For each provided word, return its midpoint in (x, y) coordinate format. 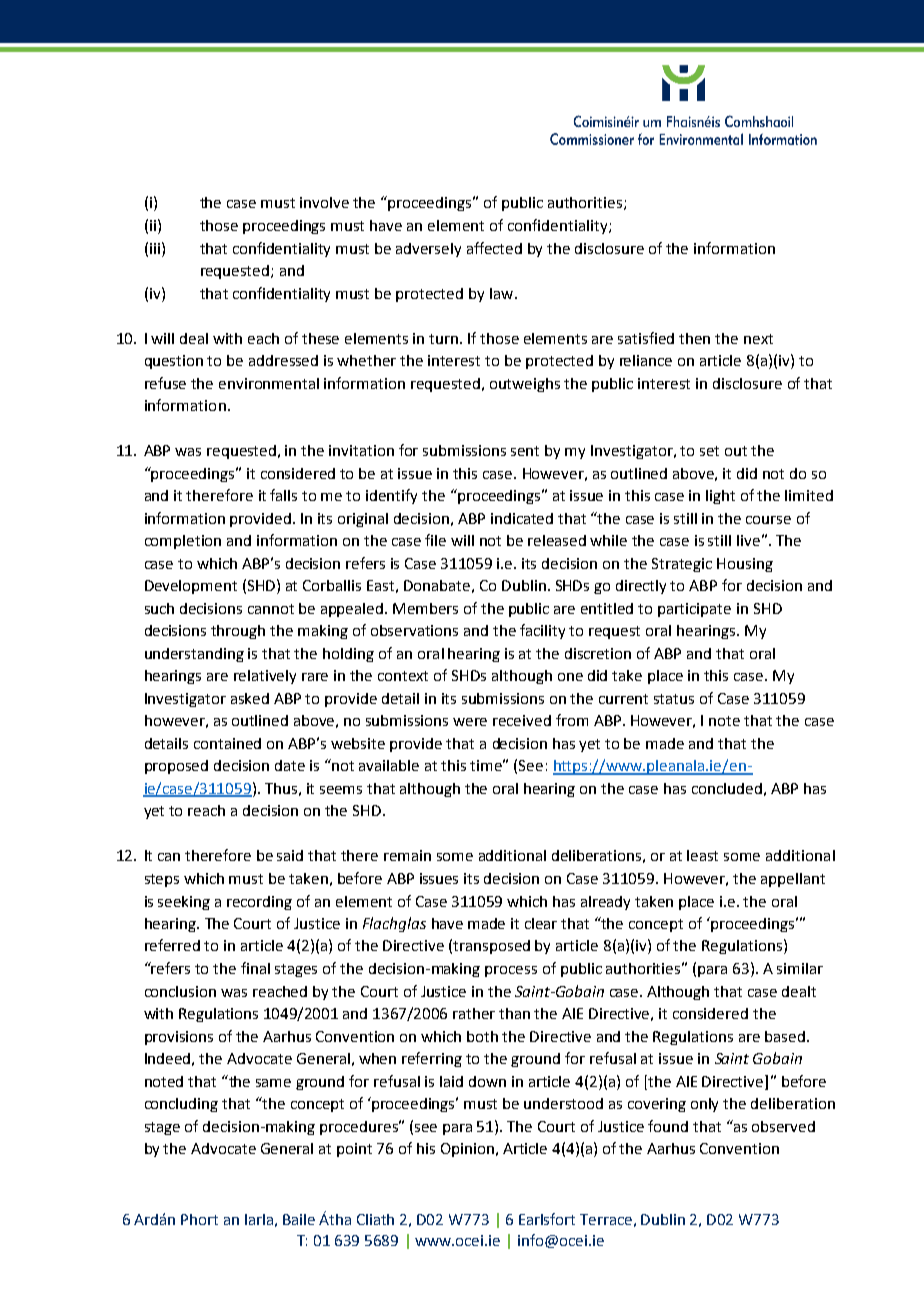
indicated (522, 518)
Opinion (467, 1150)
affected (494, 248)
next (758, 339)
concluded (727, 788)
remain (407, 855)
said (290, 855)
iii (155, 248)
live (748, 540)
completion (183, 542)
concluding (181, 1105)
